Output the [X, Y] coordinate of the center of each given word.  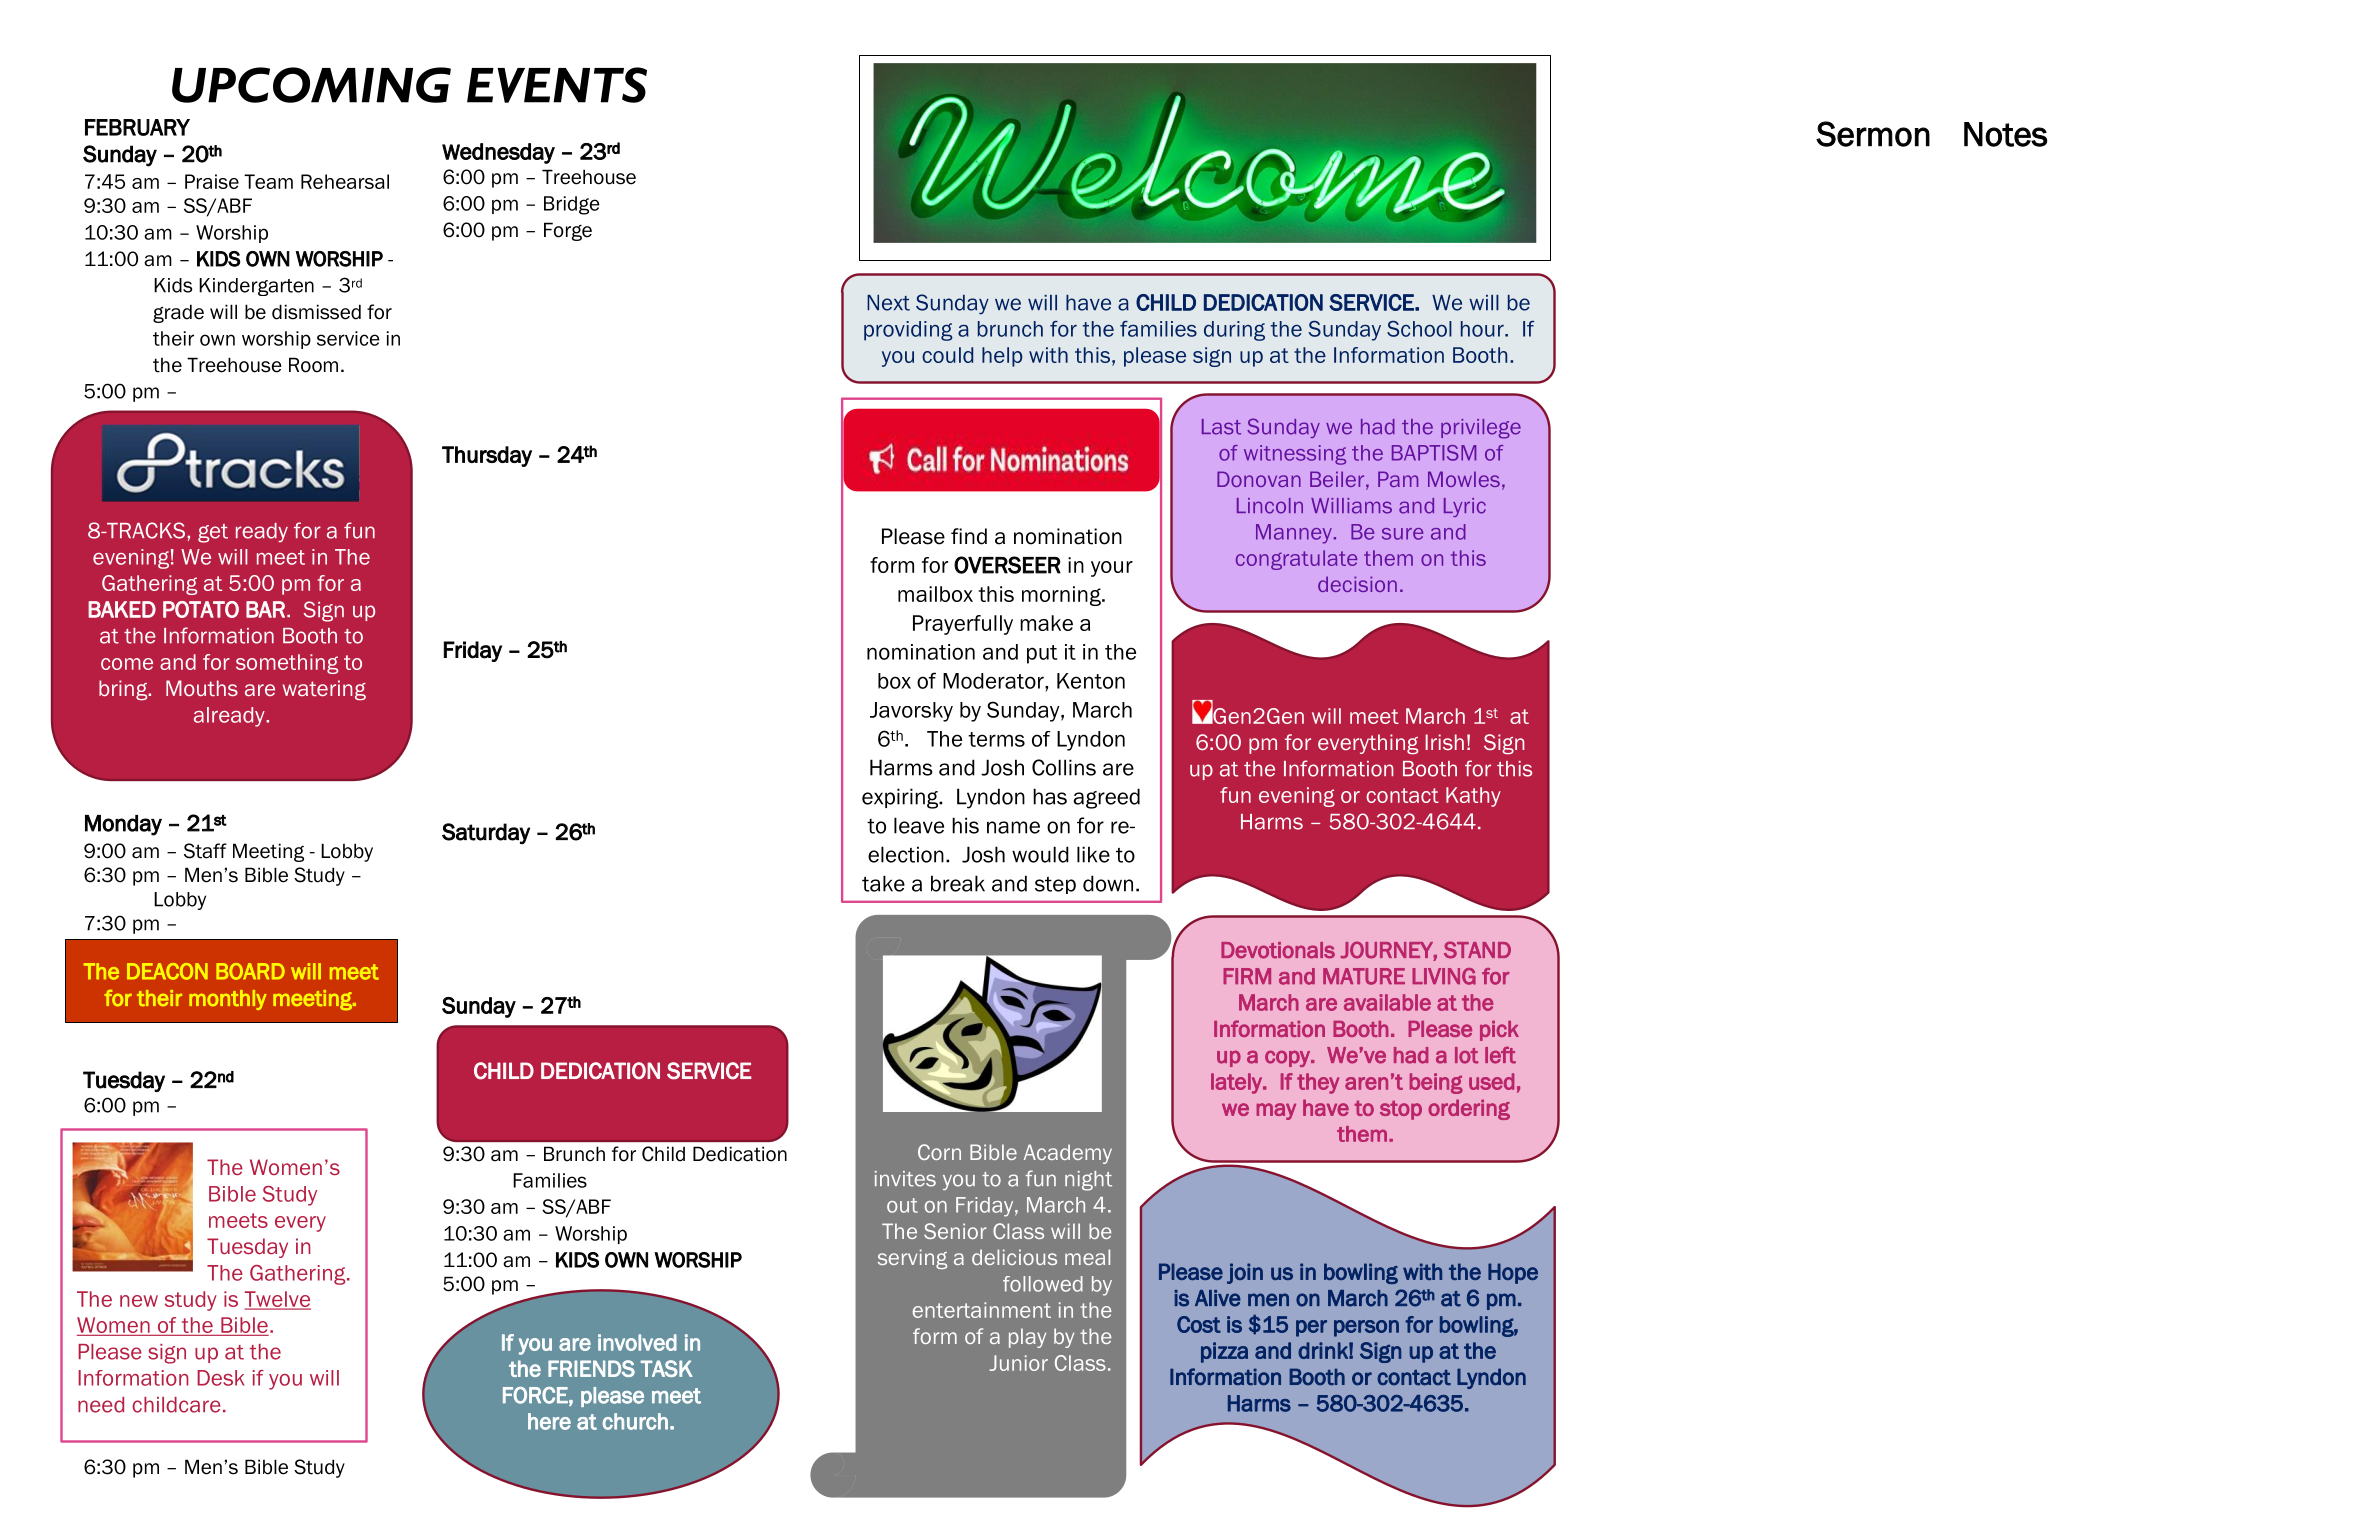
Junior [1018, 1363]
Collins [1064, 767]
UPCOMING [311, 85]
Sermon [1873, 134]
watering [324, 690]
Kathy [1473, 797]
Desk [220, 1378]
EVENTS [557, 85]
